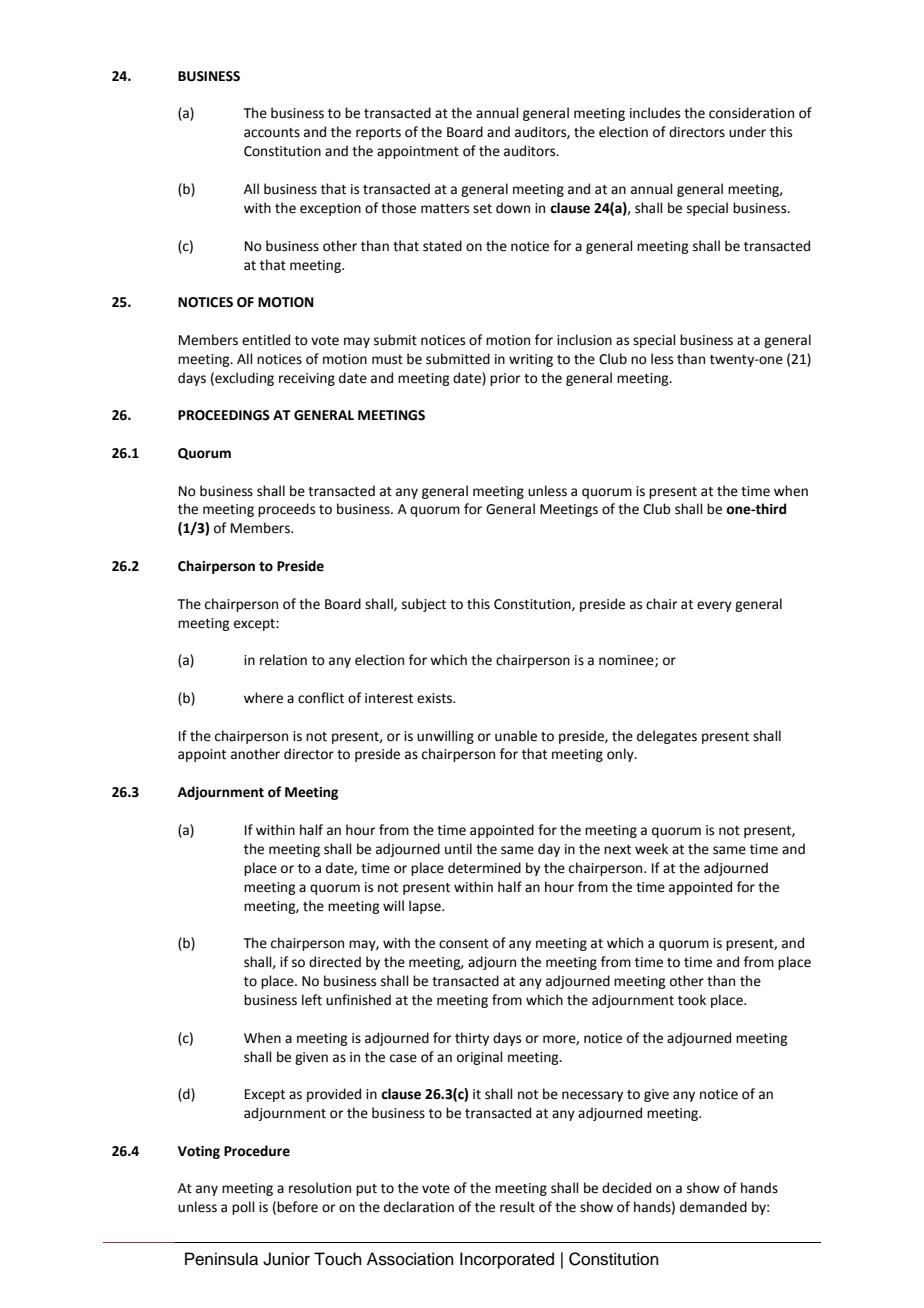 This screenshot has width=924, height=1308. I want to click on includes, so click(655, 113).
